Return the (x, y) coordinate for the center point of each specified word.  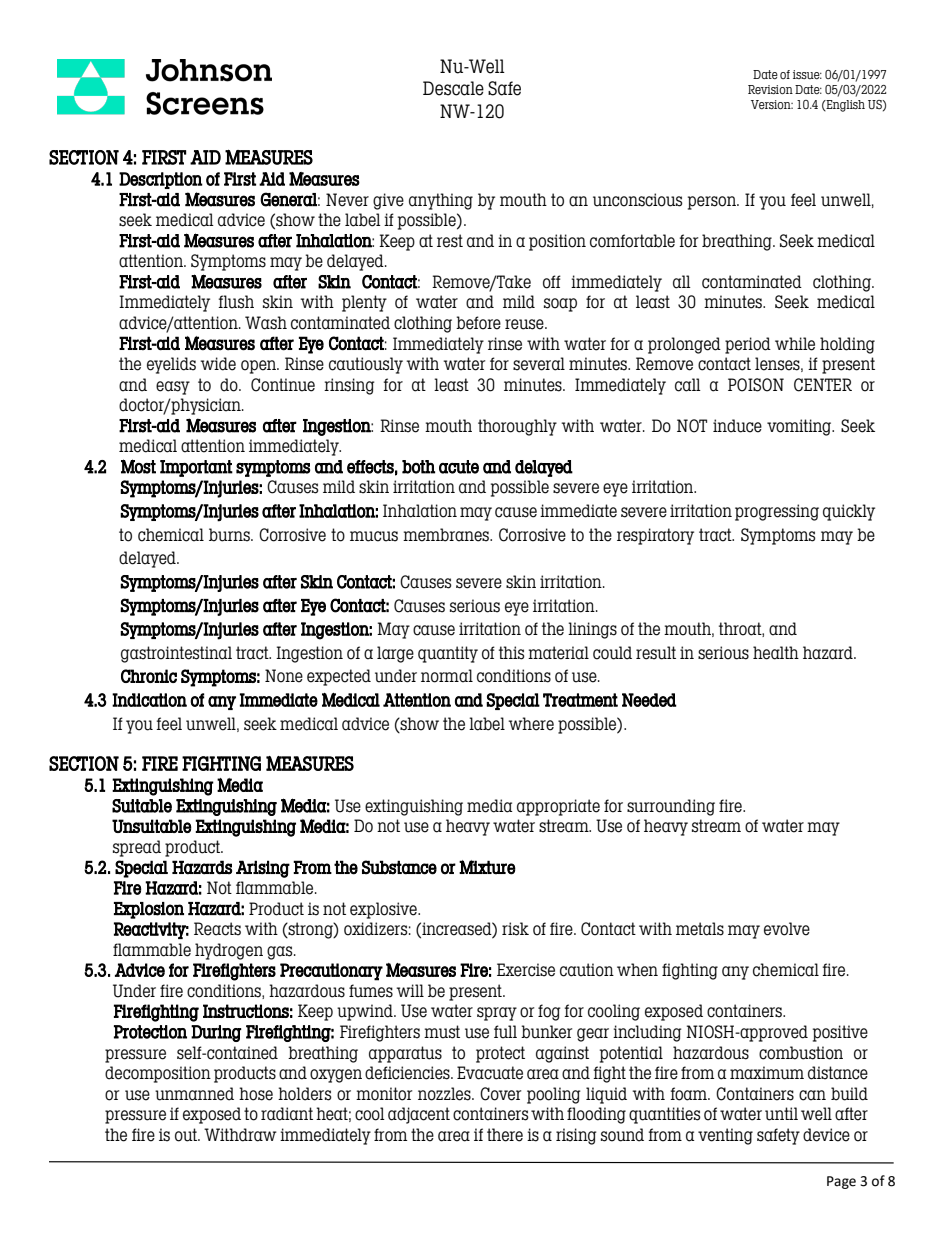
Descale (453, 88)
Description (161, 180)
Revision (770, 89)
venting (725, 1136)
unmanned (194, 1094)
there (505, 1135)
